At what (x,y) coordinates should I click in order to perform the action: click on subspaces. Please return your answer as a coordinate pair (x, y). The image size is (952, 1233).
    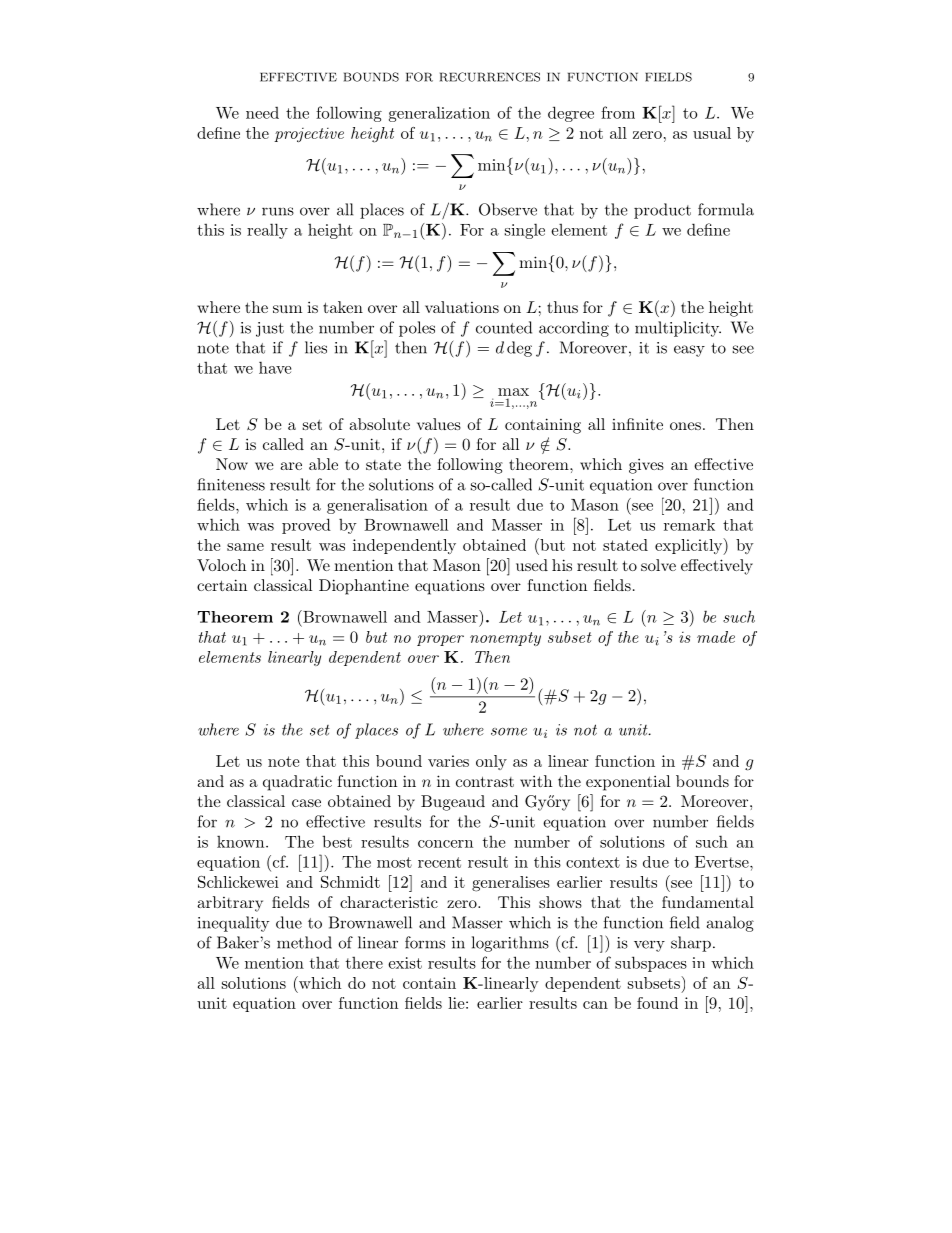
    Looking at the image, I should click on (651, 964).
